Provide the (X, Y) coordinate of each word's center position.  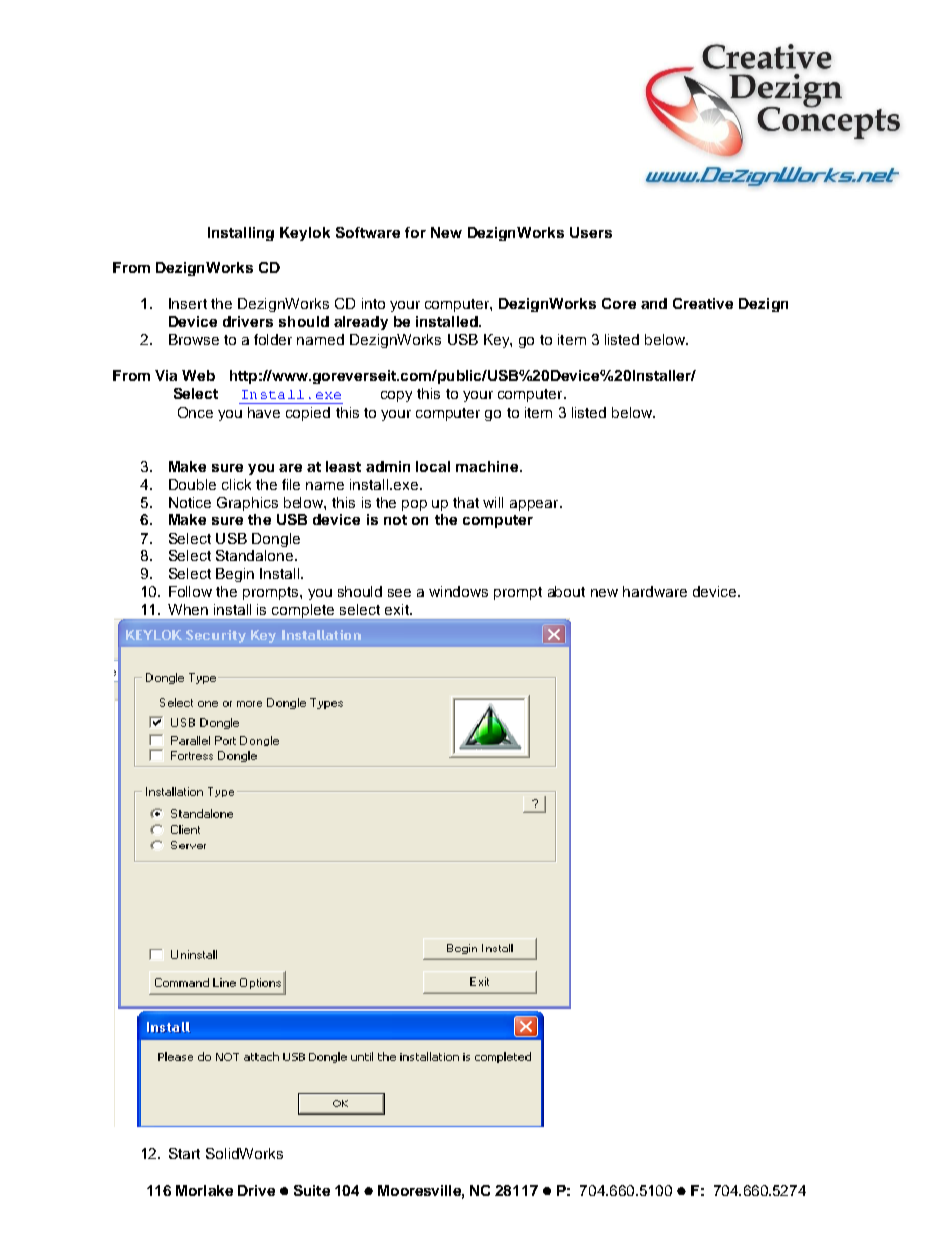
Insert (188, 303)
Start (184, 1153)
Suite (312, 1190)
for (415, 232)
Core (619, 303)
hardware (655, 591)
